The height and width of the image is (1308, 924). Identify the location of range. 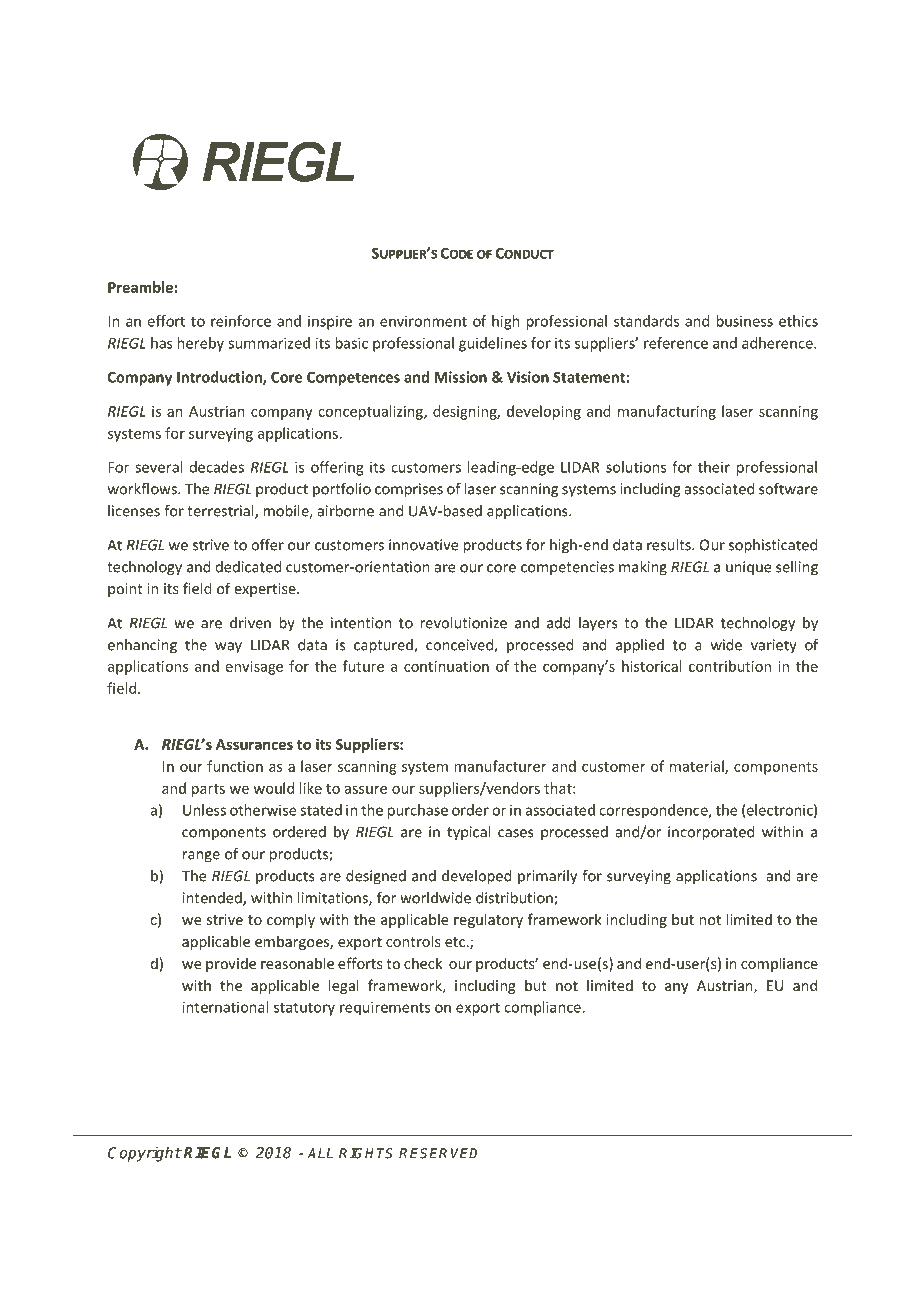
(201, 857).
